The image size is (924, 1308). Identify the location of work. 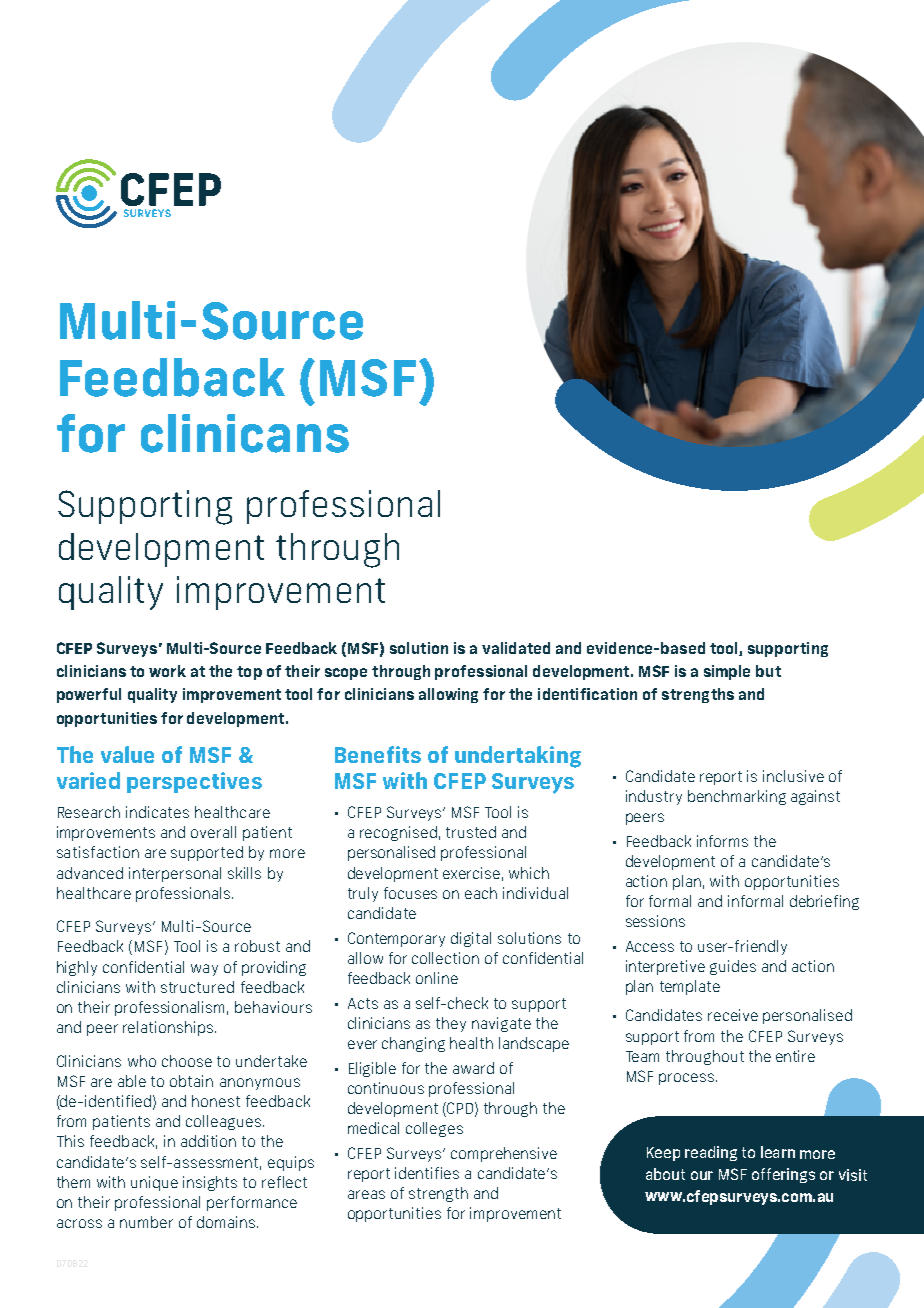
(167, 671).
